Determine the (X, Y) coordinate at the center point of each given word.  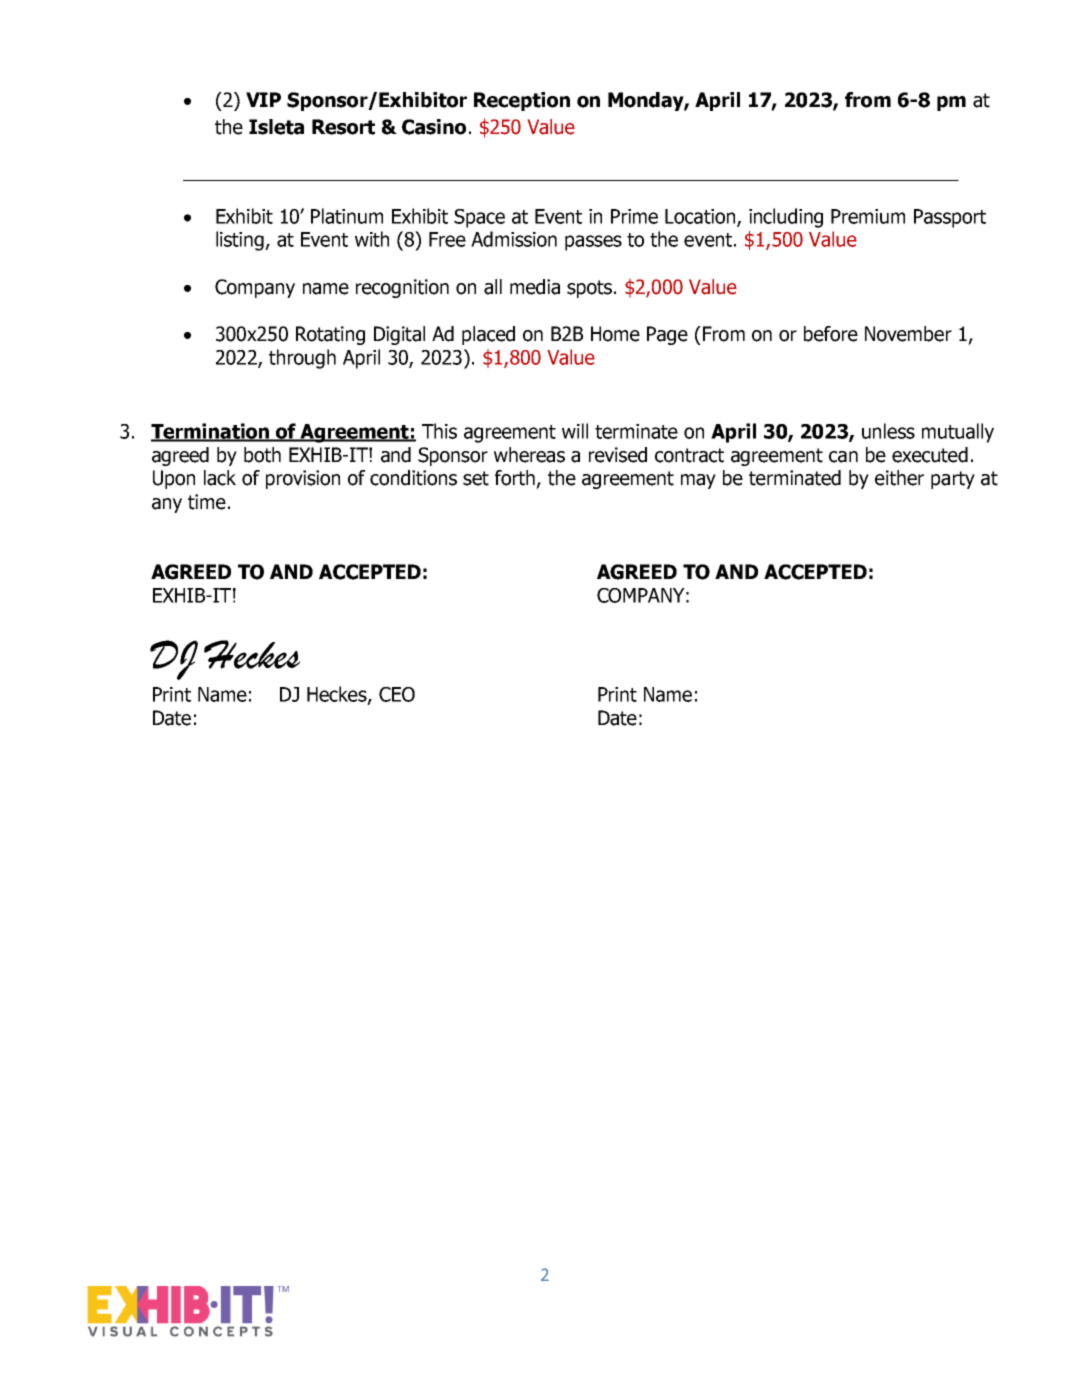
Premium (868, 216)
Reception (522, 101)
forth (515, 478)
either (899, 478)
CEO (397, 694)
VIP (263, 99)
